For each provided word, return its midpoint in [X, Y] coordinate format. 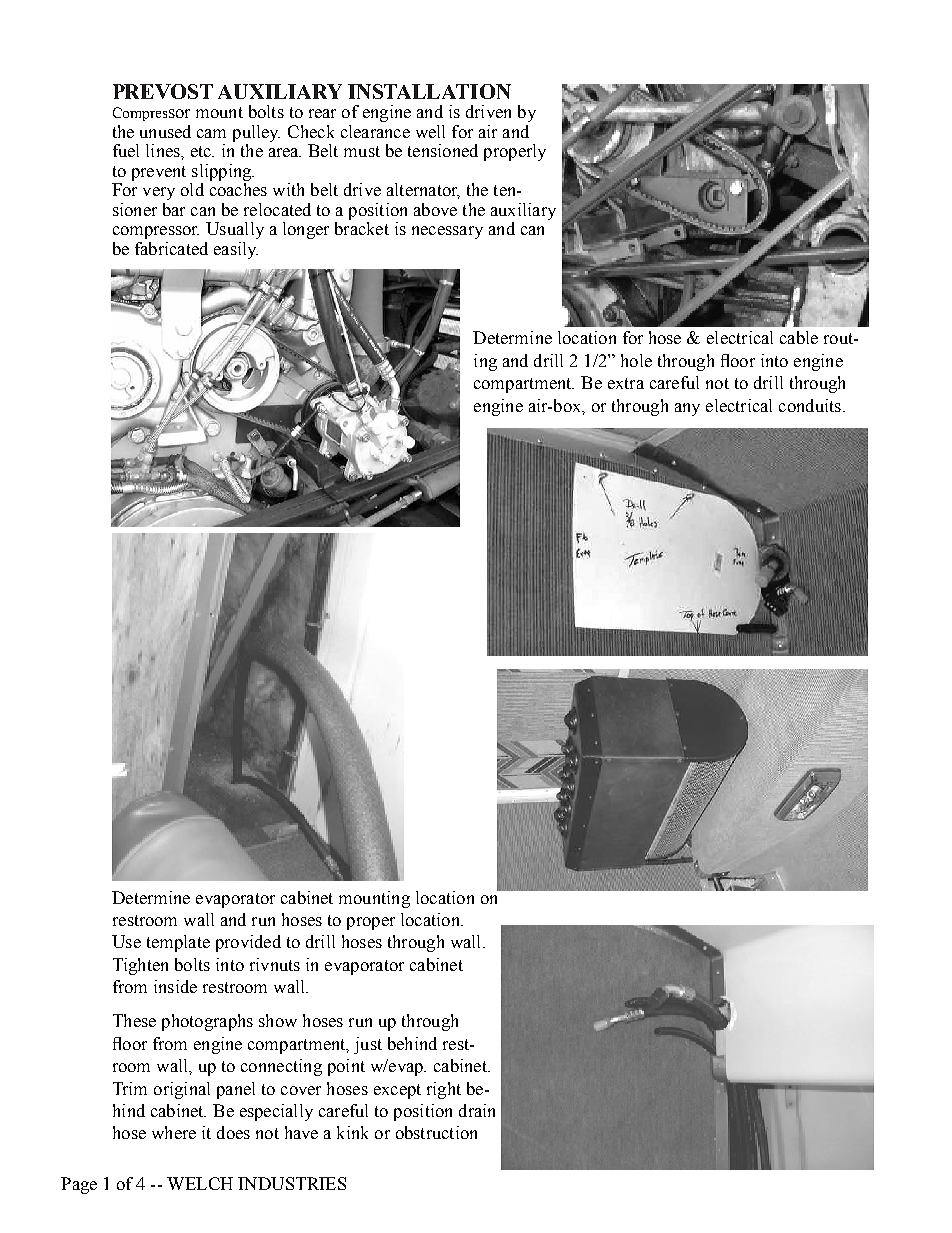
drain [477, 1110]
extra [626, 383]
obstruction [436, 1132]
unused [165, 131]
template [178, 943]
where [174, 1132]
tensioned [443, 150]
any [687, 409]
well [430, 131]
